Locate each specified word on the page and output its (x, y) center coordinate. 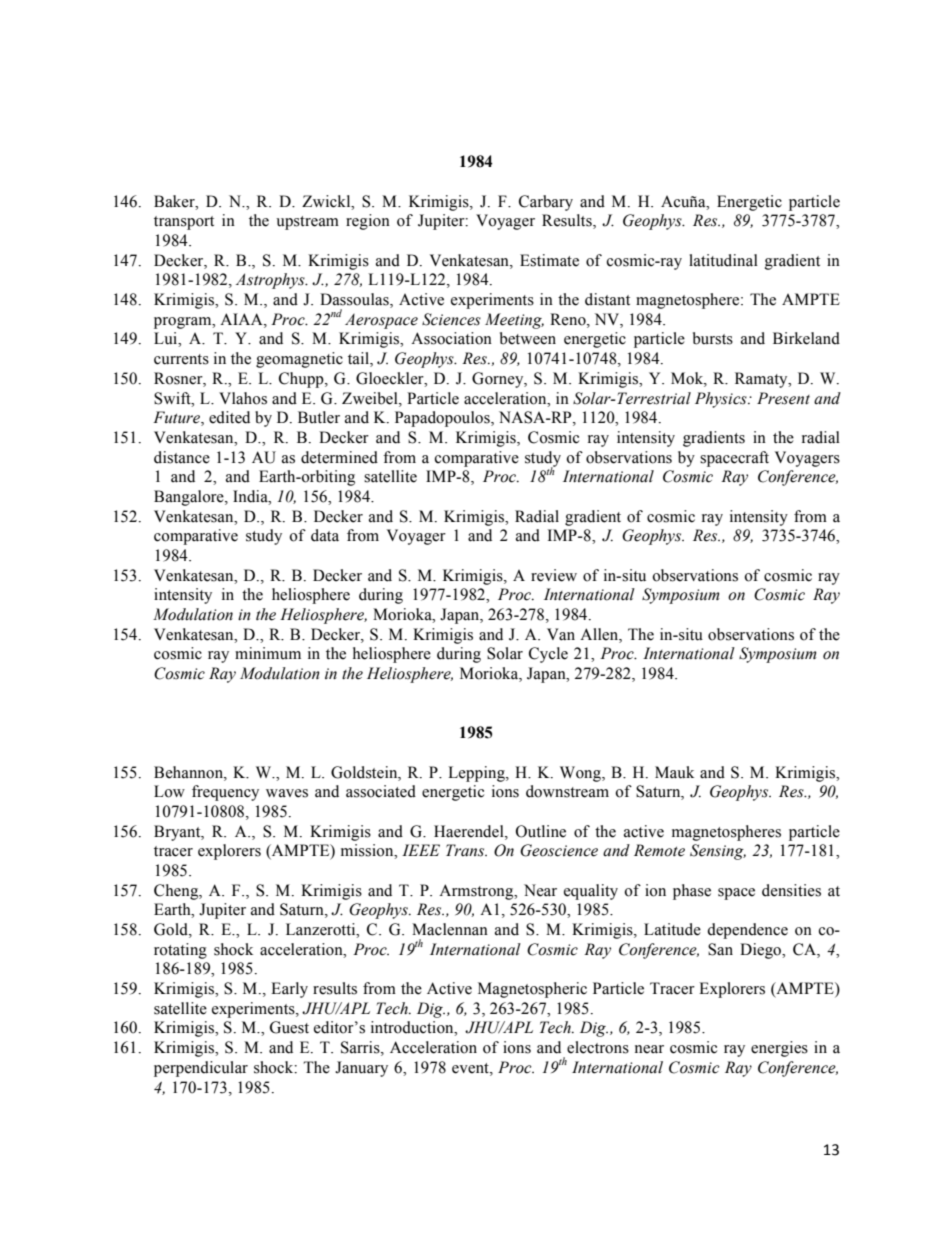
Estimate (549, 260)
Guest (289, 1027)
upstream (307, 223)
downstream (567, 791)
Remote (659, 850)
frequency (225, 793)
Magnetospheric (532, 990)
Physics (722, 400)
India (251, 496)
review (554, 575)
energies (779, 1049)
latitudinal (723, 260)
